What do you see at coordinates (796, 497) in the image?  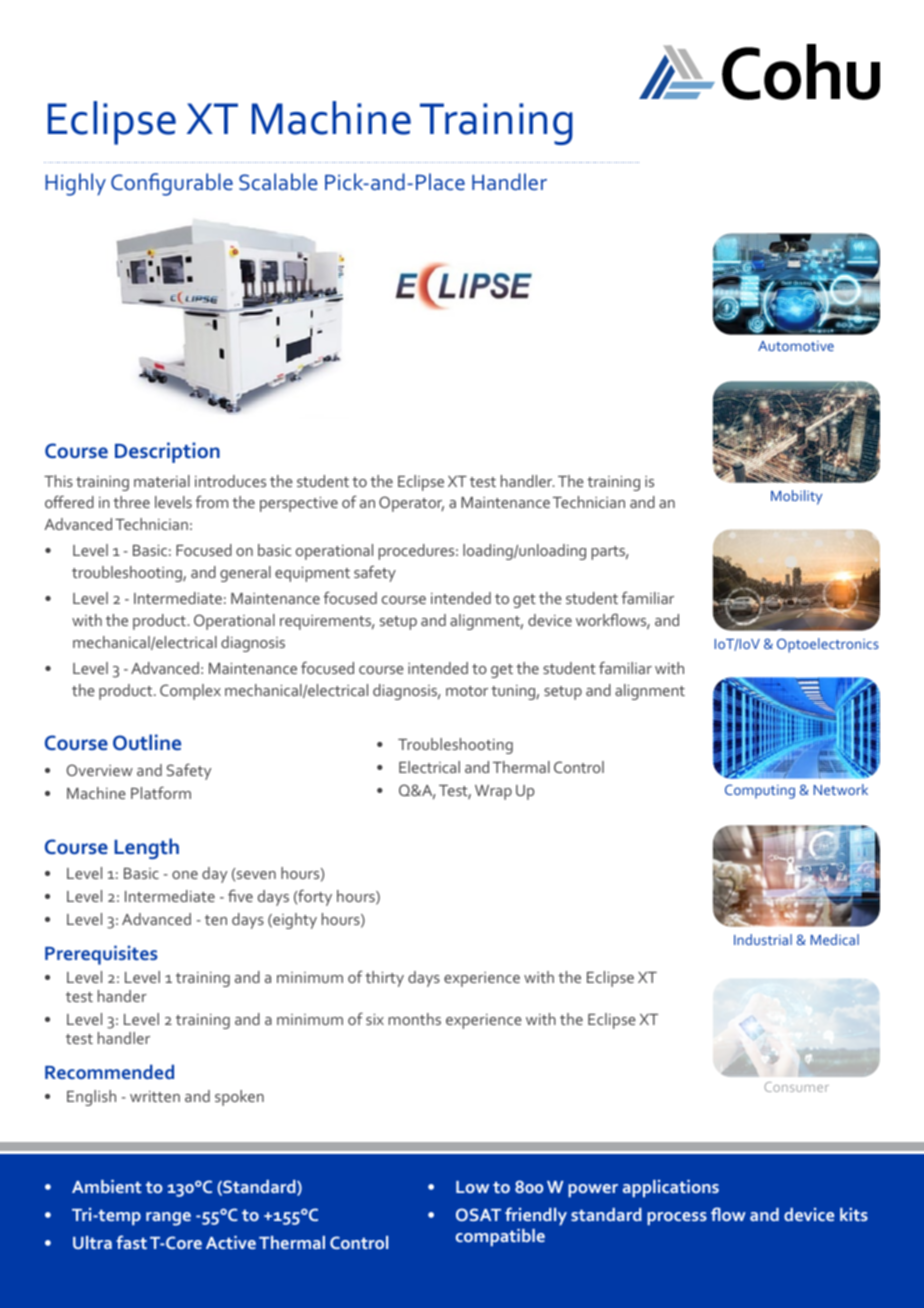 I see `Mobility` at bounding box center [796, 497].
